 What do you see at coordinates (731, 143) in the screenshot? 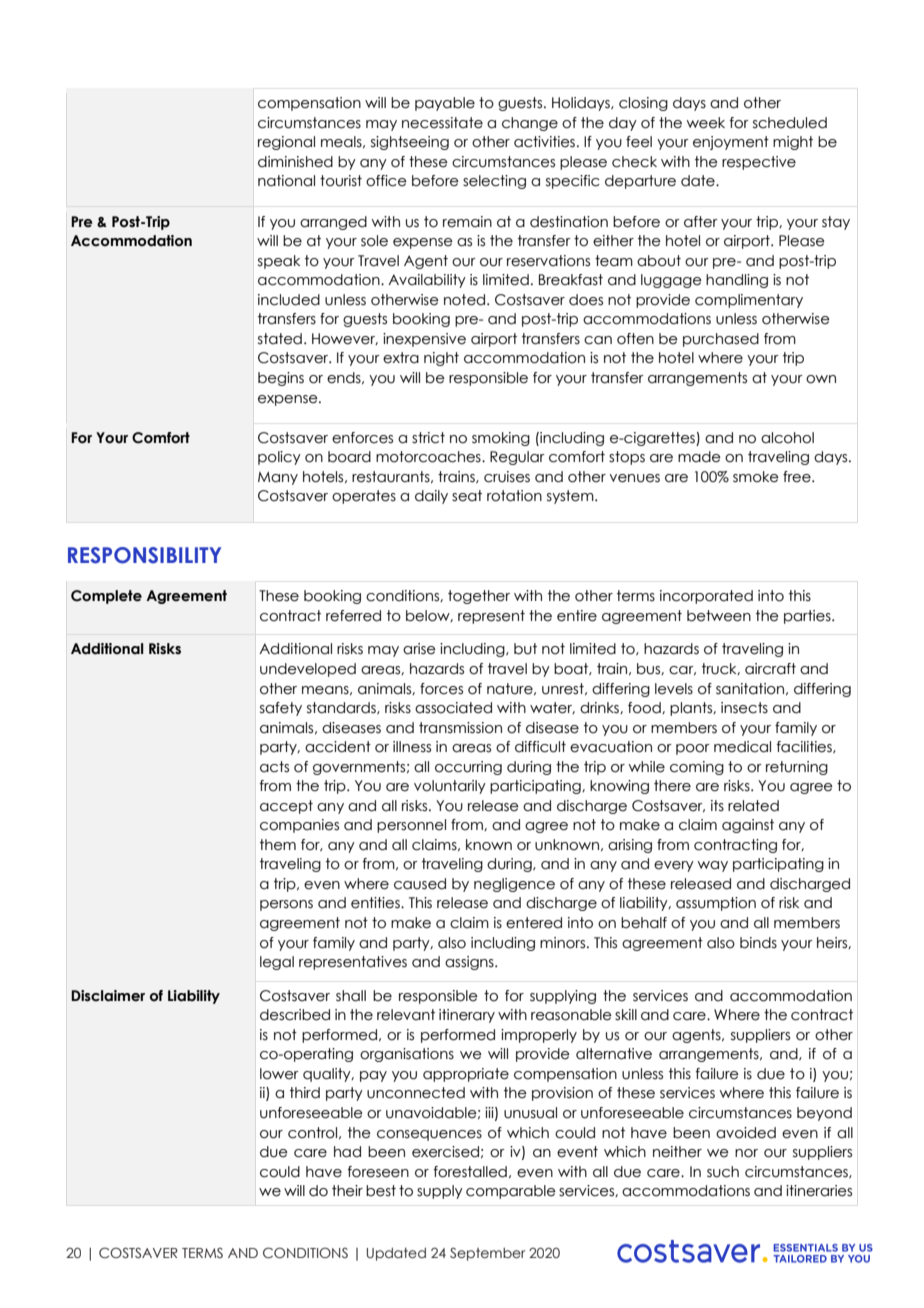
I see `enjoyment` at bounding box center [731, 143].
